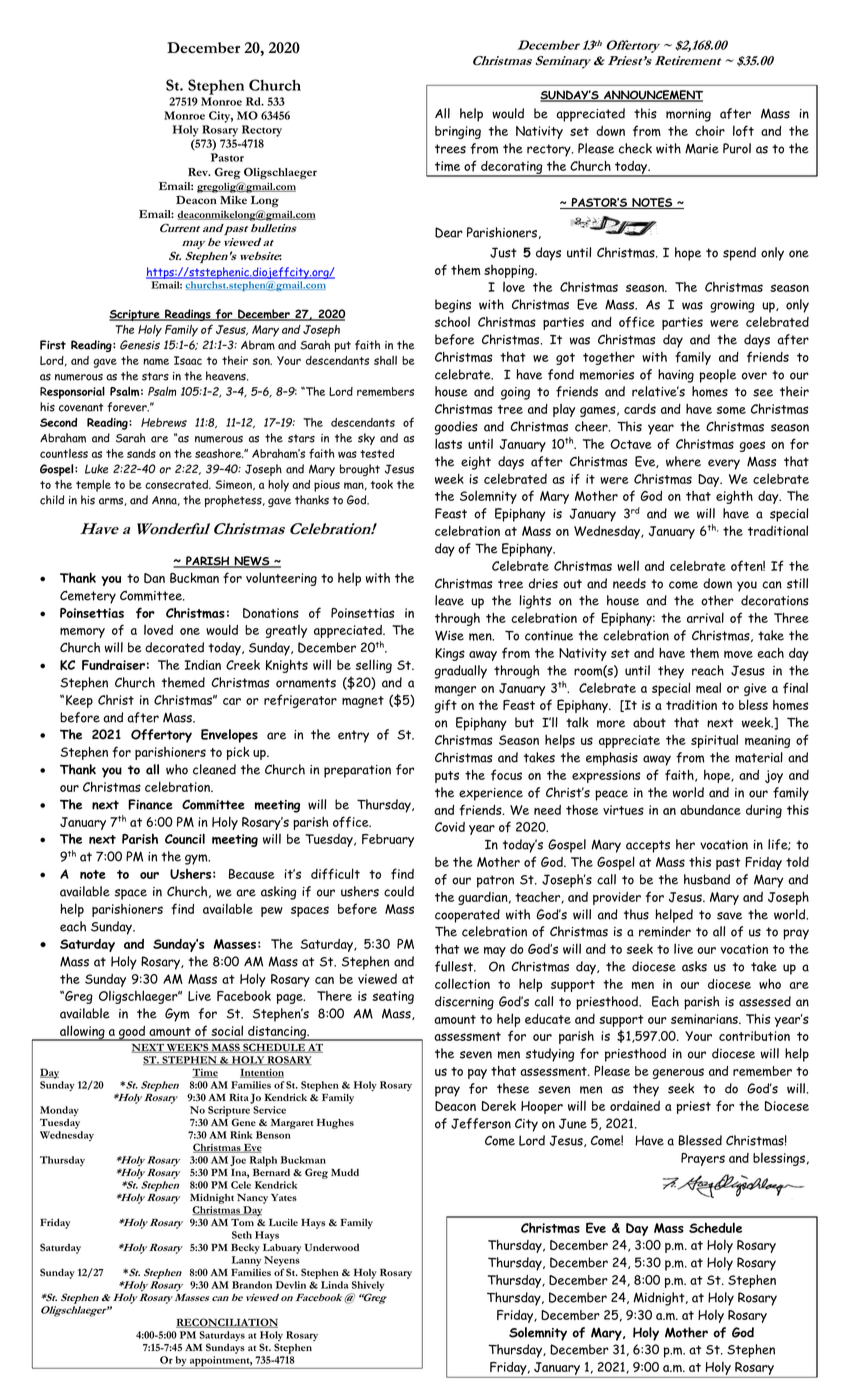  Describe the element at coordinates (393, 997) in the screenshot. I see `seating` at that location.
